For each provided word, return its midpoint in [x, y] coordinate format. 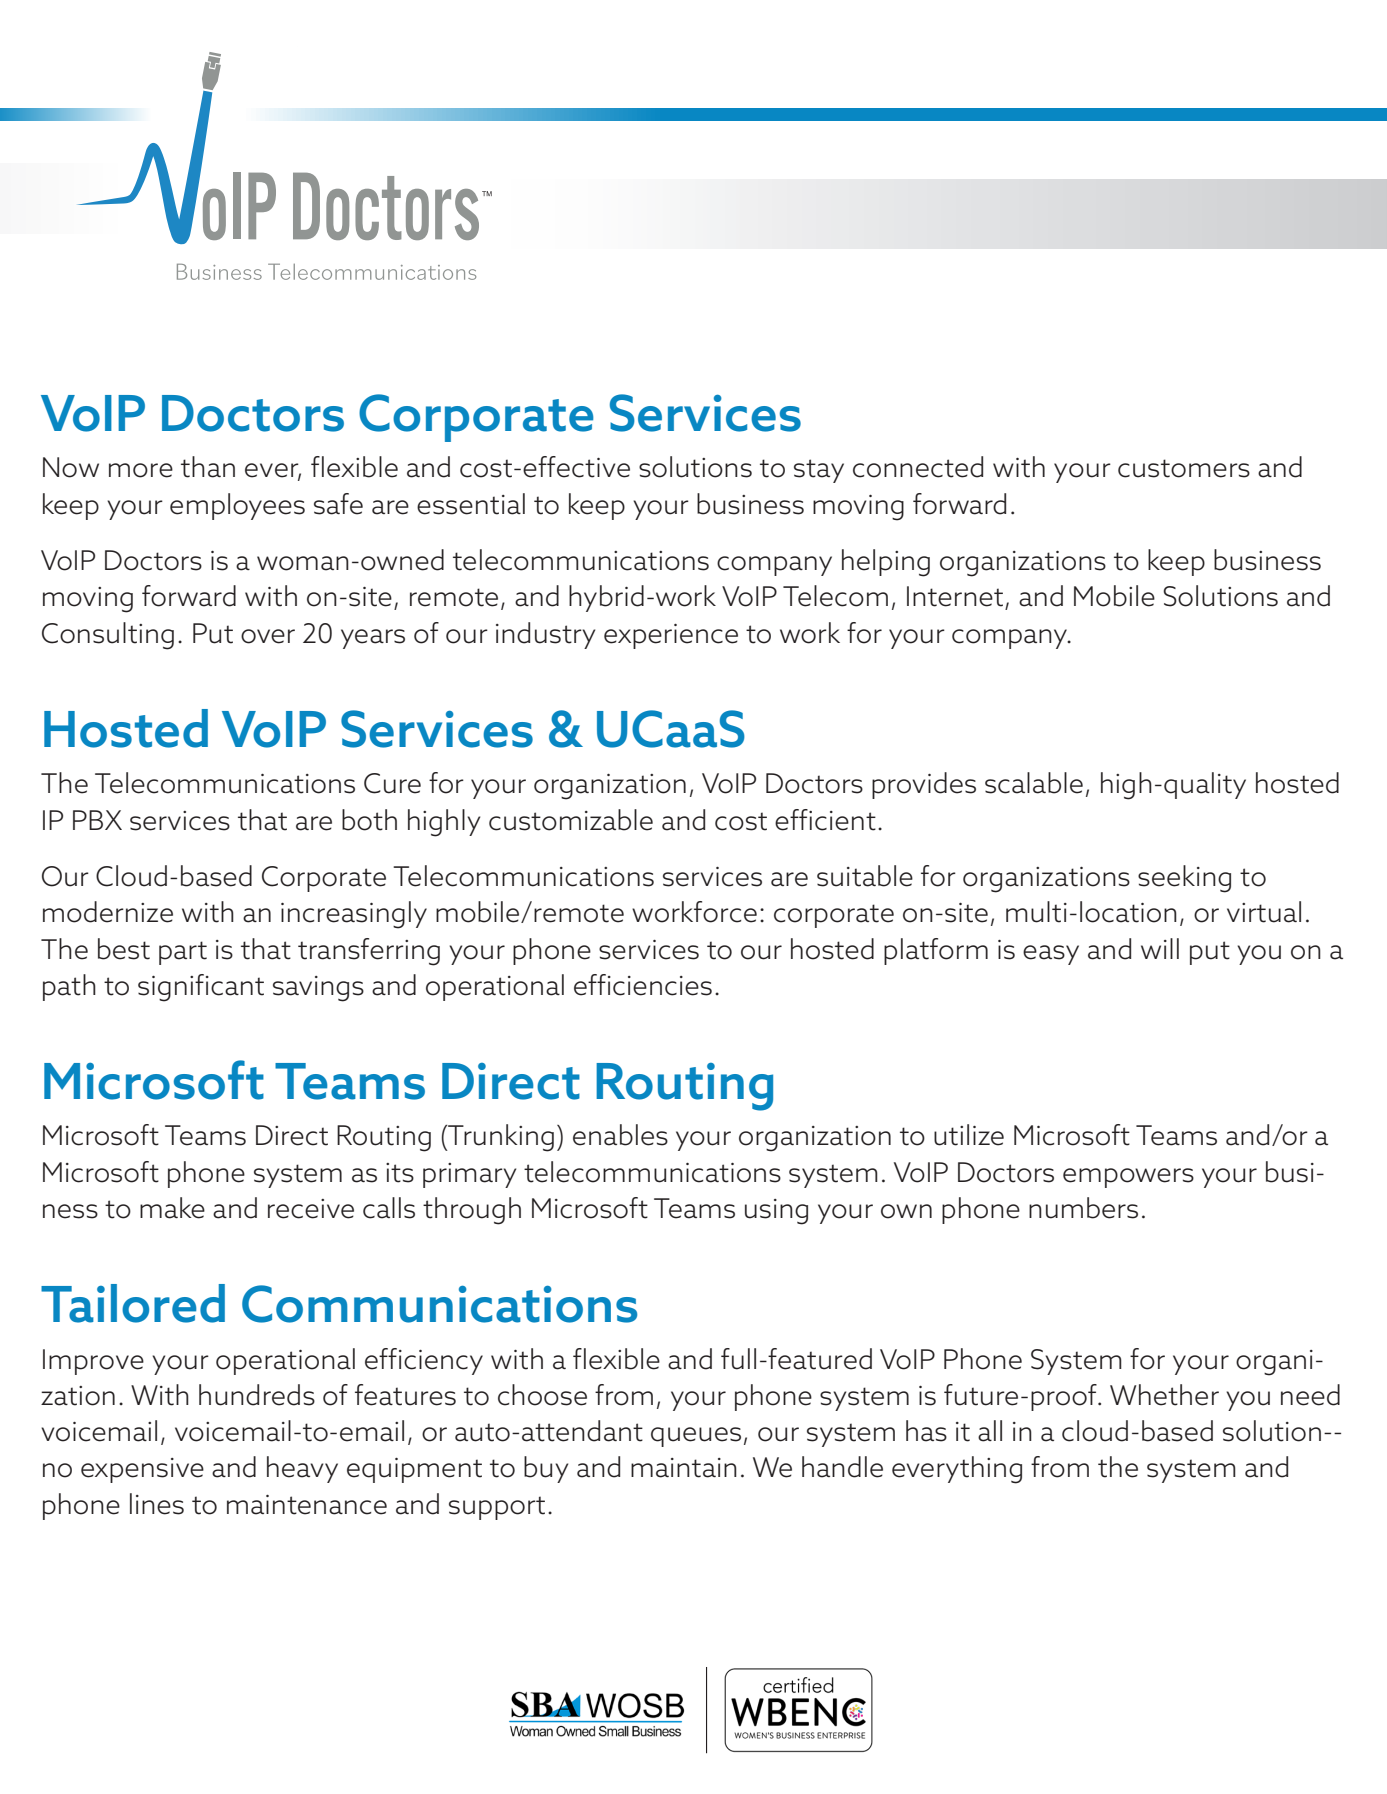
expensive [142, 1470]
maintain [684, 1468]
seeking [1184, 879]
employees [237, 506]
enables [620, 1135]
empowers [1128, 1178]
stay [819, 471]
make [172, 1208]
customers [1184, 468]
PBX [97, 820]
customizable [571, 820]
